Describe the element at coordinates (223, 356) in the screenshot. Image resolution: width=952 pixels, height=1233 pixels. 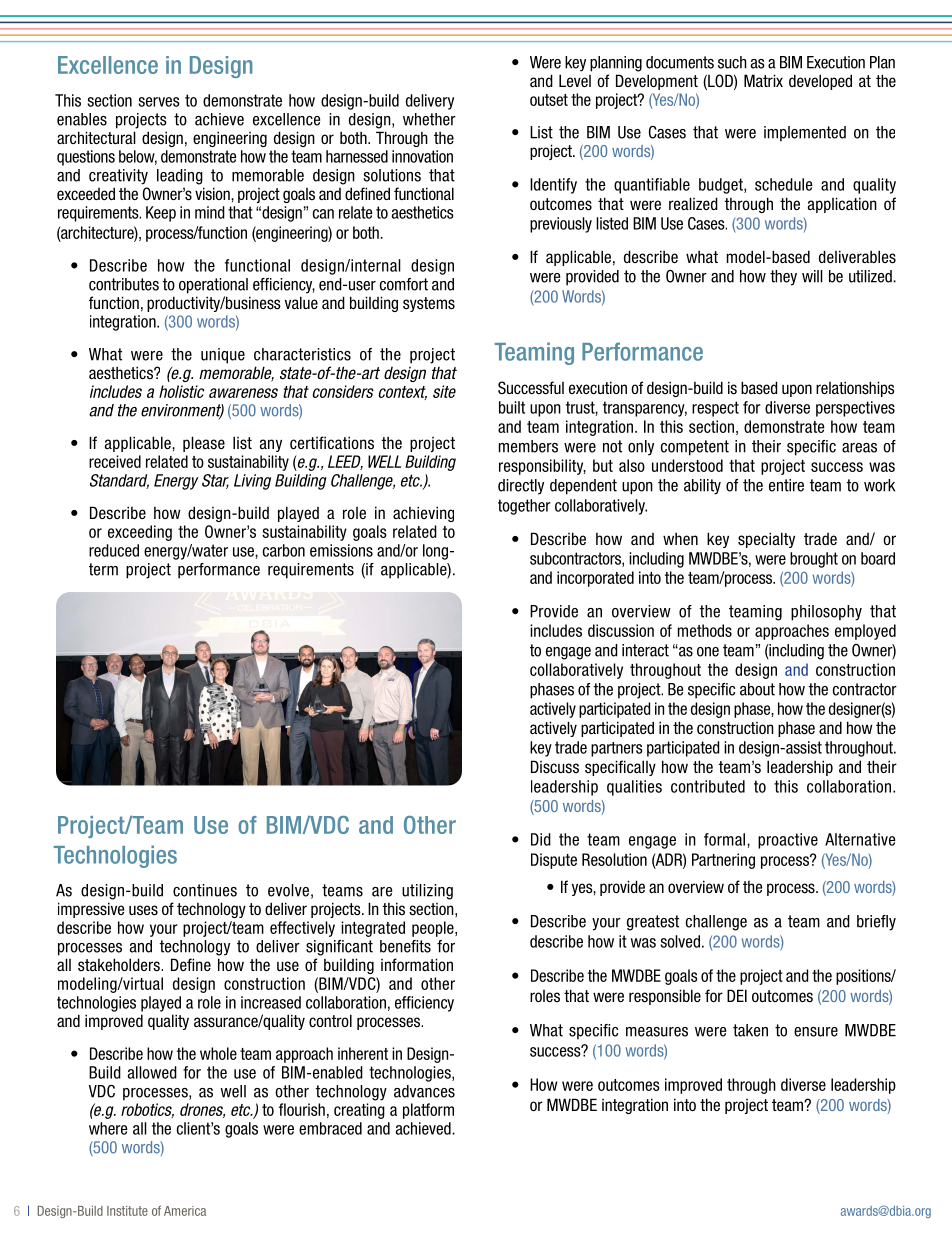
I see `unique` at that location.
